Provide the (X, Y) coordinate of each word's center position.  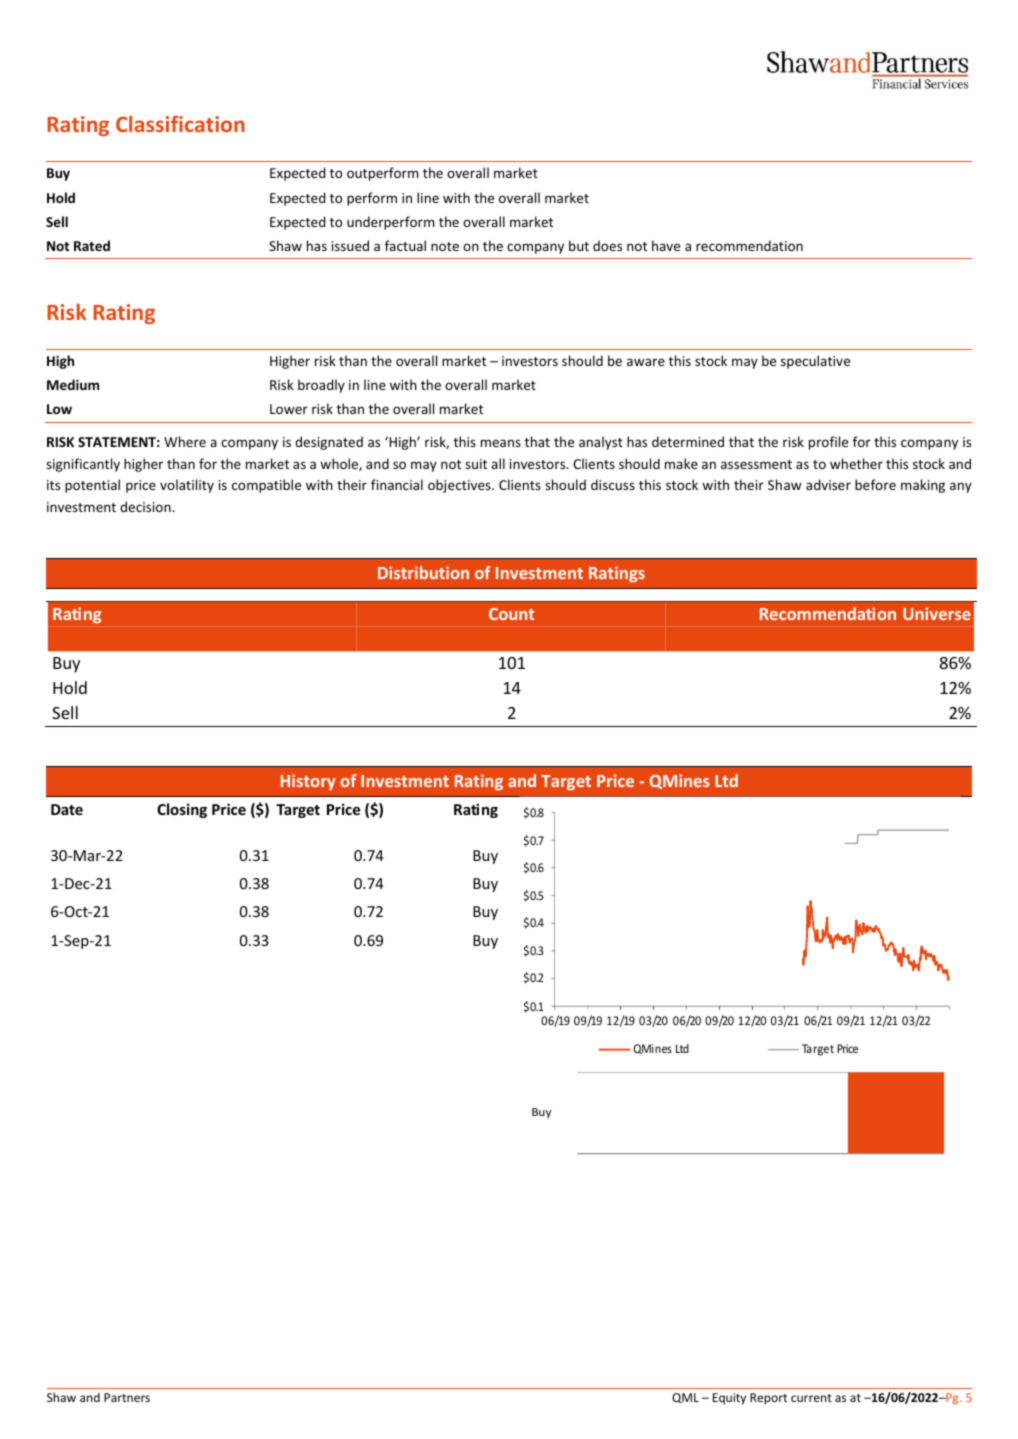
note (445, 246)
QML (685, 1398)
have (666, 245)
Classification (180, 123)
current (811, 1398)
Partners (127, 1397)
